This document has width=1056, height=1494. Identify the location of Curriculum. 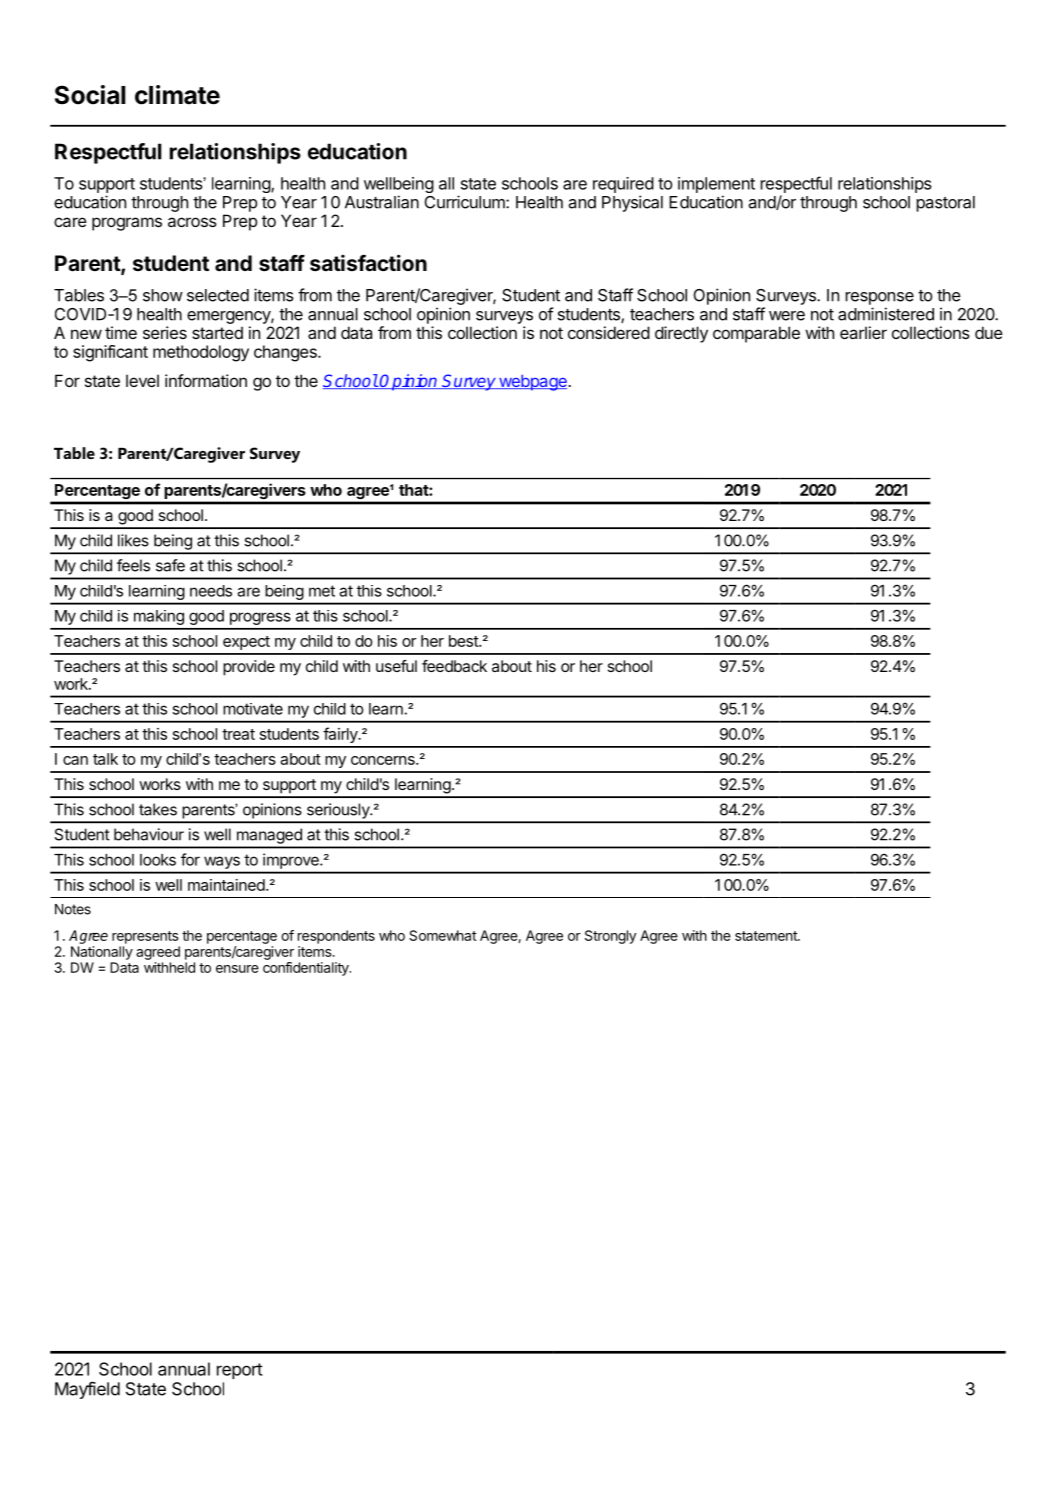
(466, 202).
